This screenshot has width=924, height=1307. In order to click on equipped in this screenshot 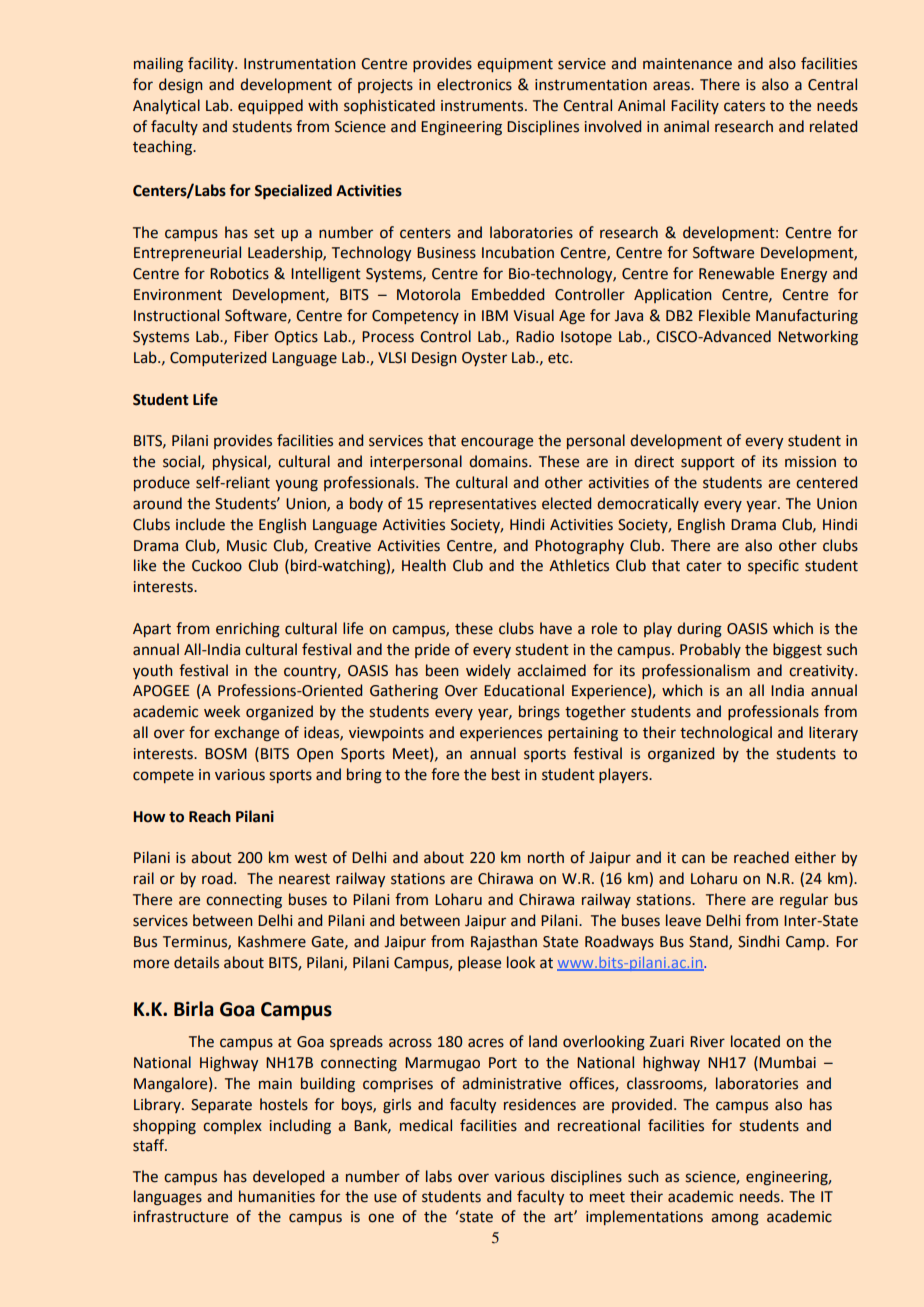, I will do `click(270, 106)`.
